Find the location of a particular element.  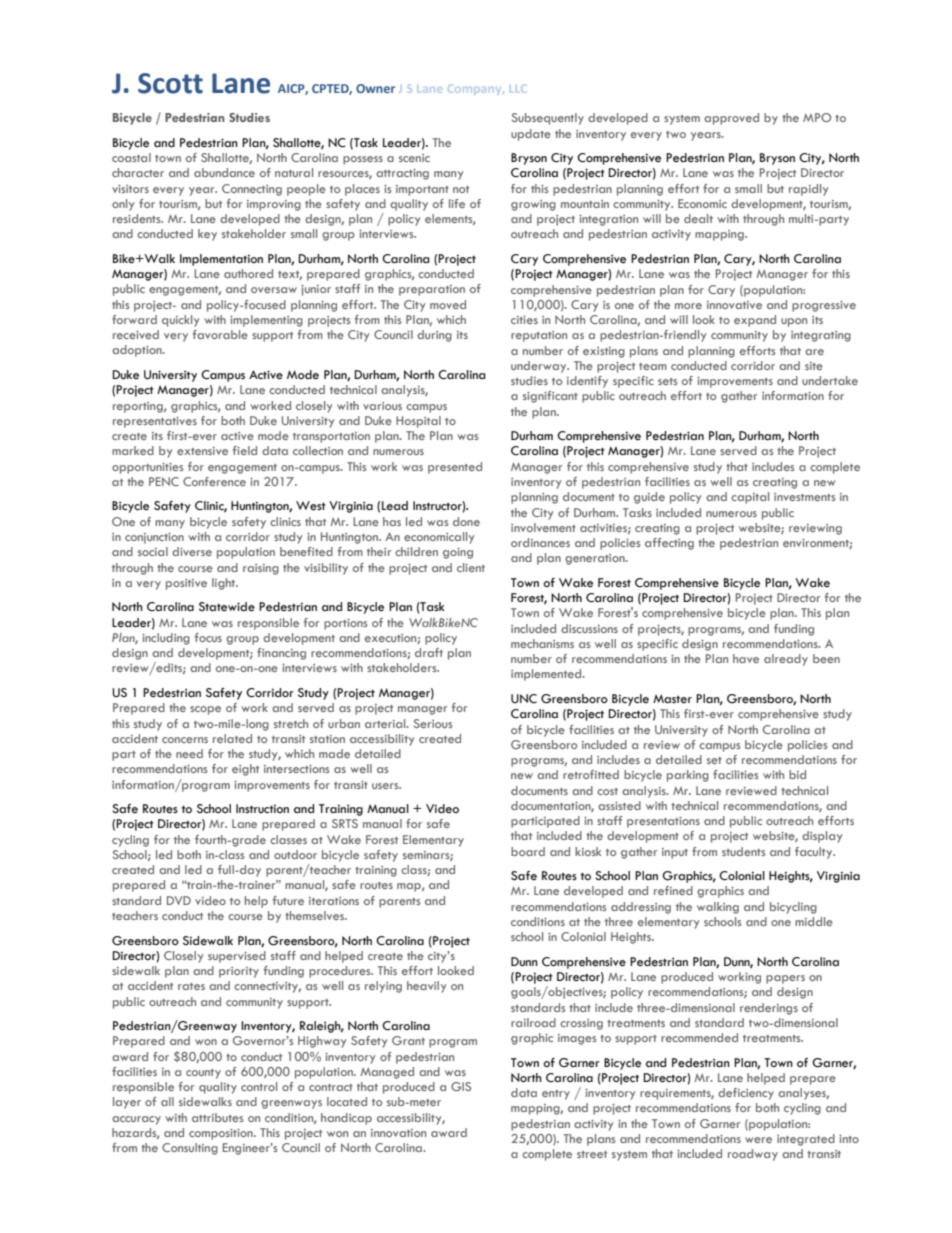

Scott is located at coordinates (170, 83).
